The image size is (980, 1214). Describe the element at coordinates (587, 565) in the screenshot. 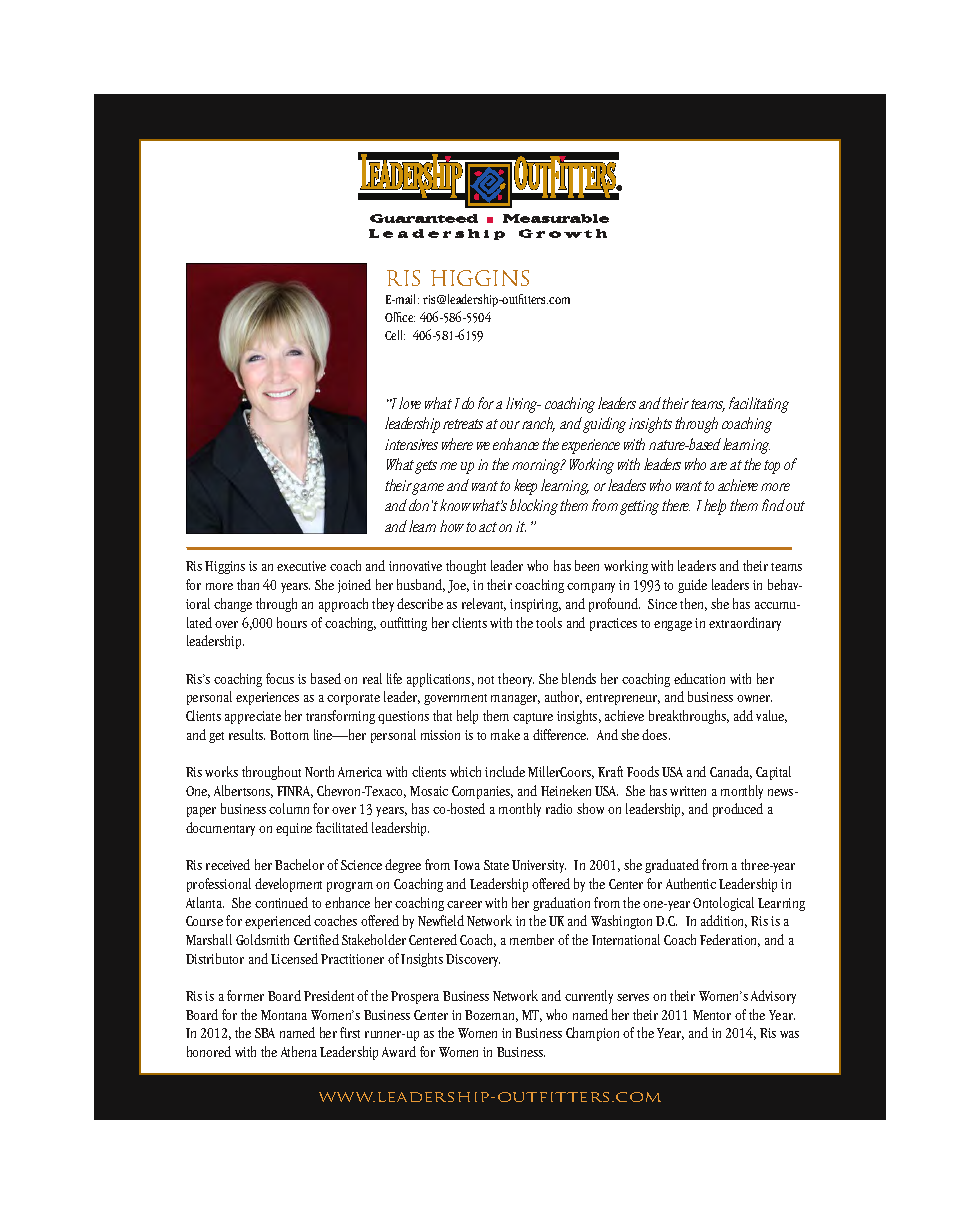

I see `been` at that location.
